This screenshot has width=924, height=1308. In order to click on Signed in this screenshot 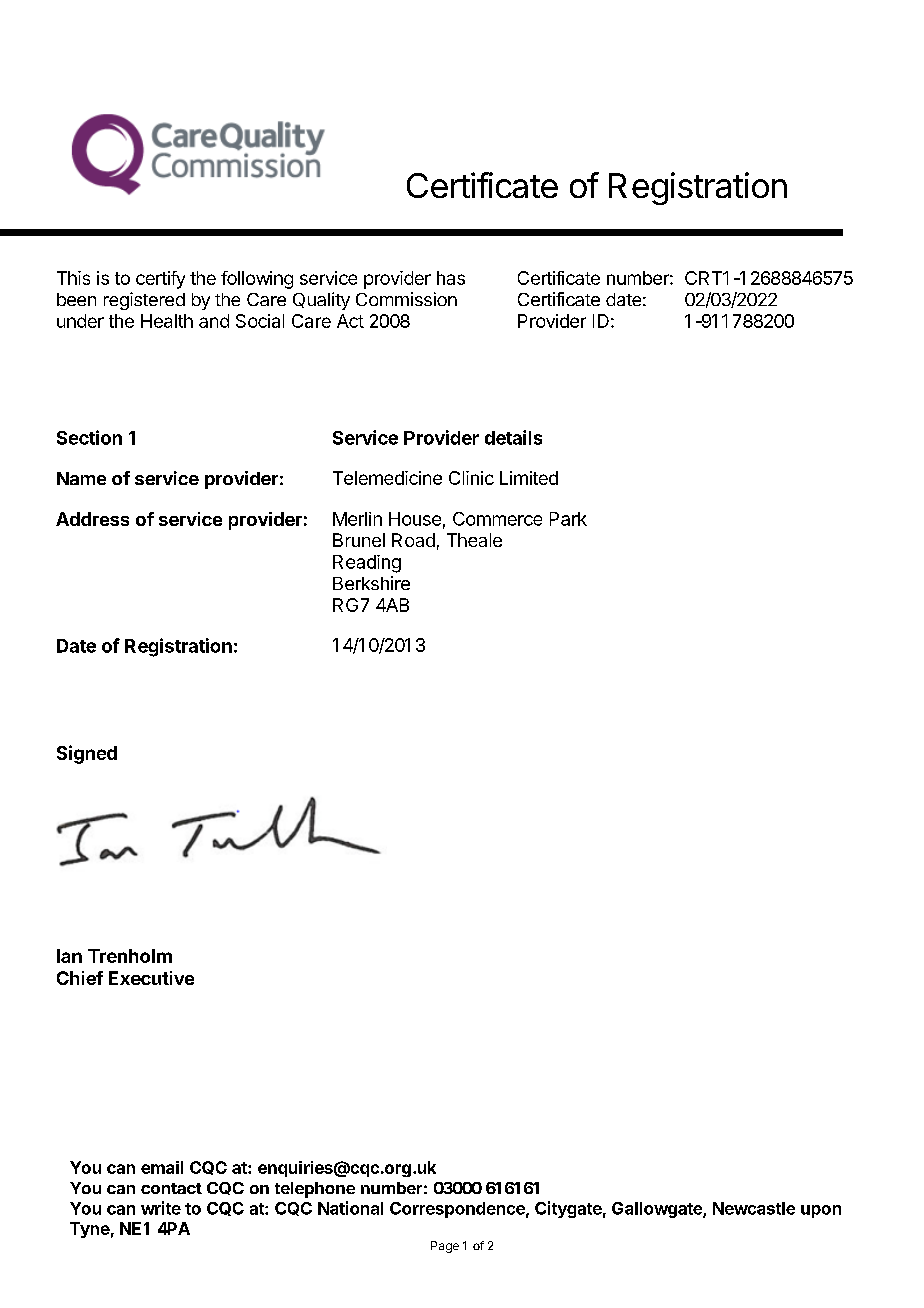, I will do `click(87, 754)`.
